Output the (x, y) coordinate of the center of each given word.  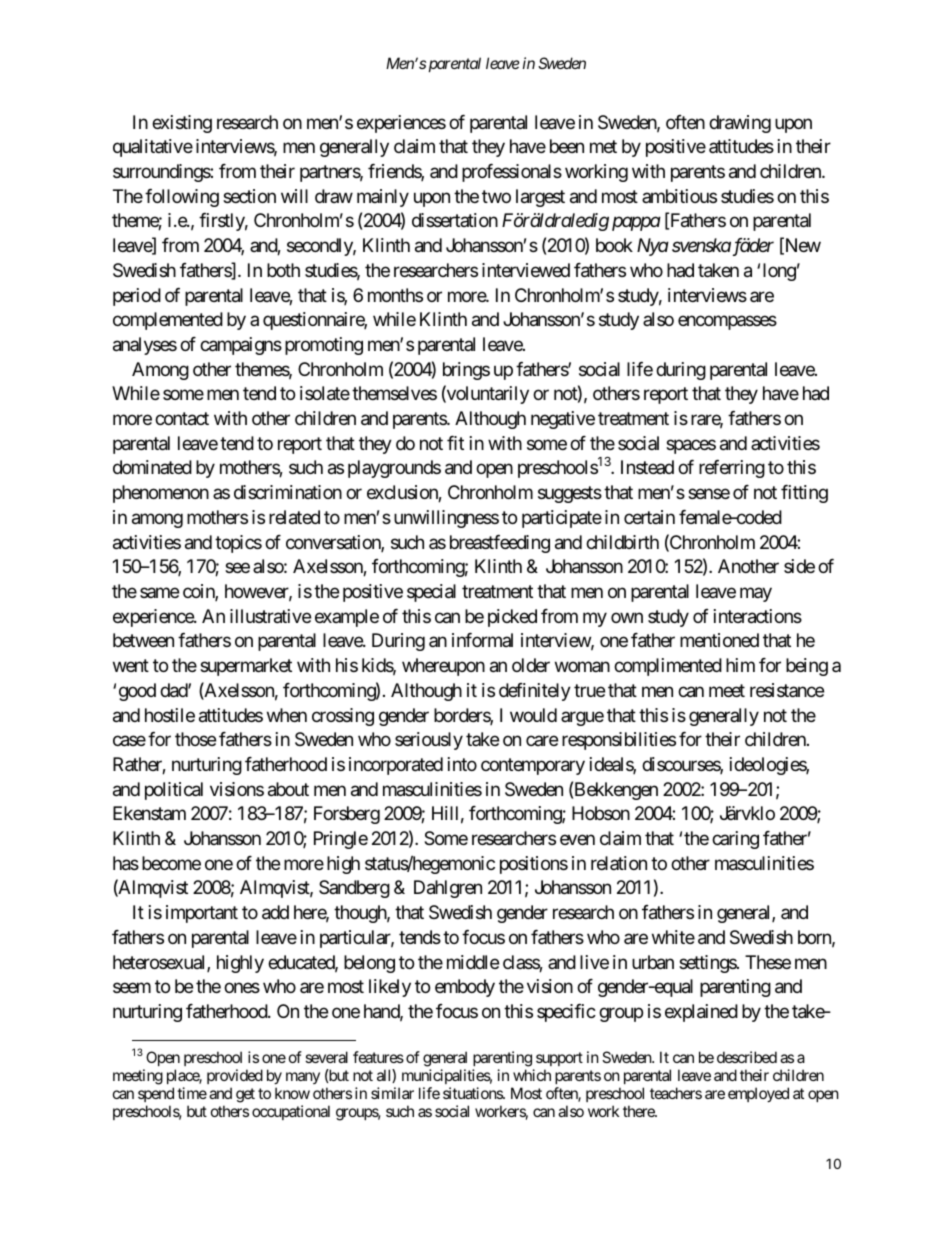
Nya (653, 247)
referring (732, 469)
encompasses (727, 323)
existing (182, 124)
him (740, 665)
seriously (429, 741)
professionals (512, 173)
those (195, 739)
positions (534, 865)
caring (735, 840)
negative (563, 420)
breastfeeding (500, 544)
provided (235, 1076)
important (202, 914)
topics (238, 544)
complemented (168, 321)
